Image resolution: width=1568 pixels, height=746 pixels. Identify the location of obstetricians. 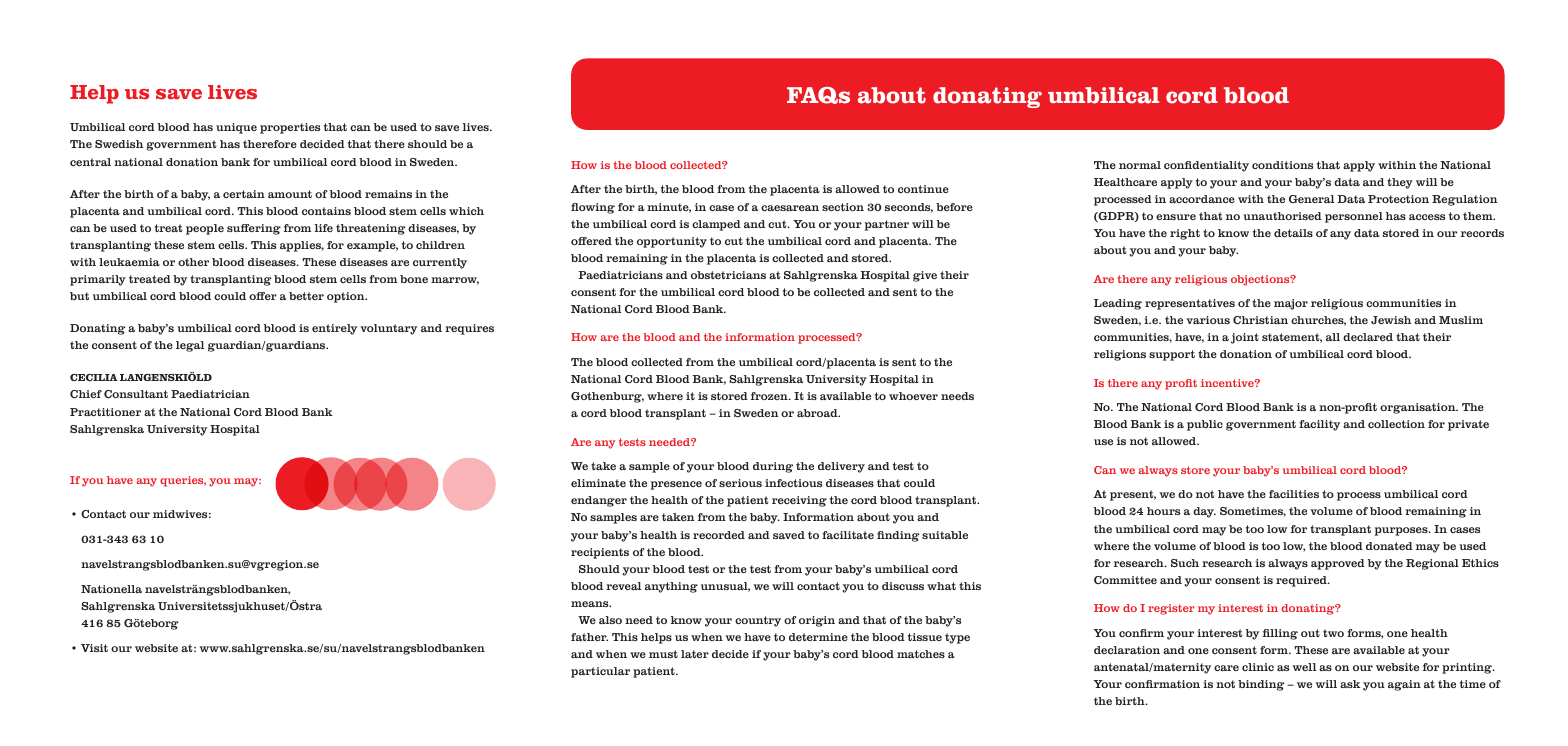
(728, 275).
